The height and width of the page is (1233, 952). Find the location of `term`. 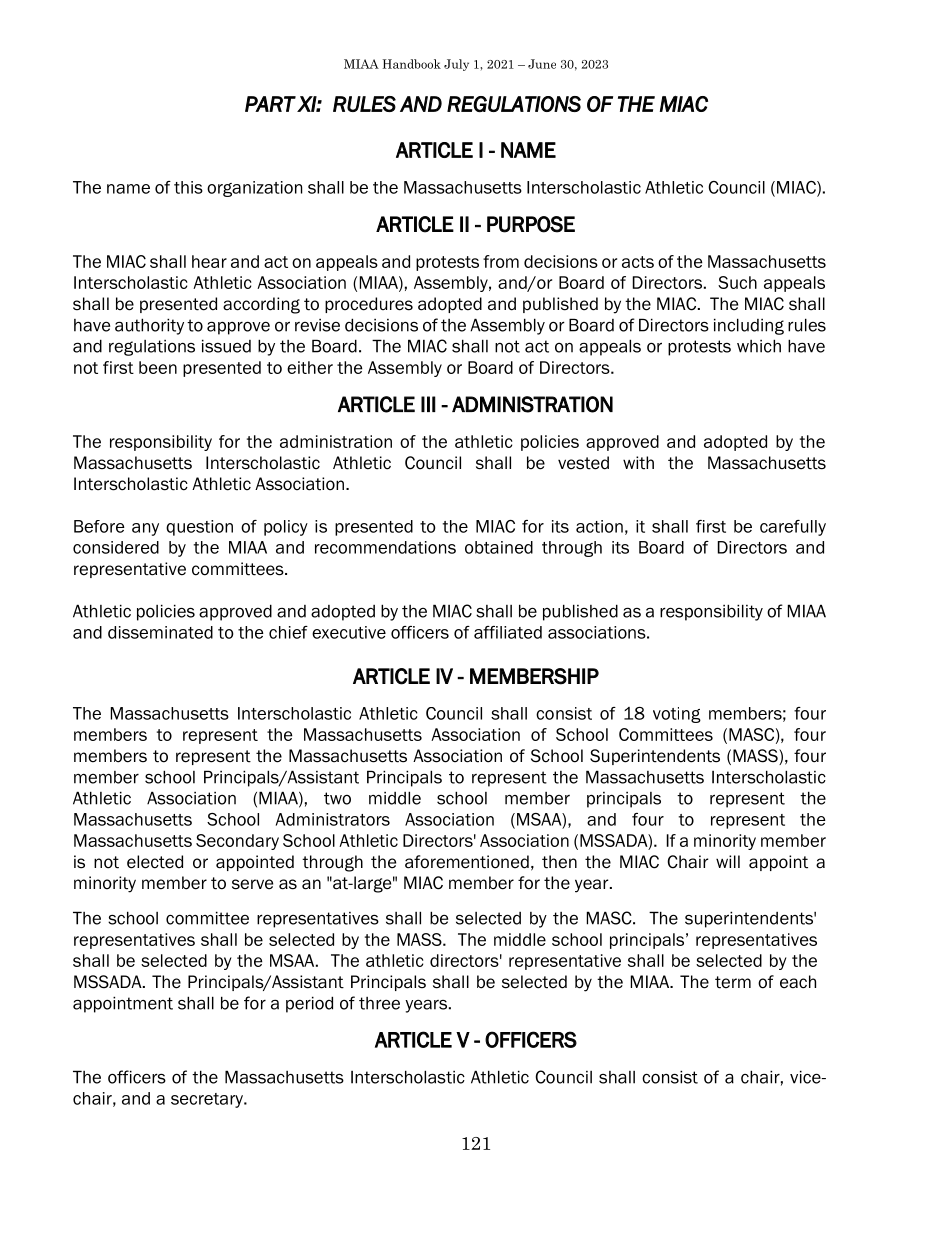

term is located at coordinates (733, 982).
